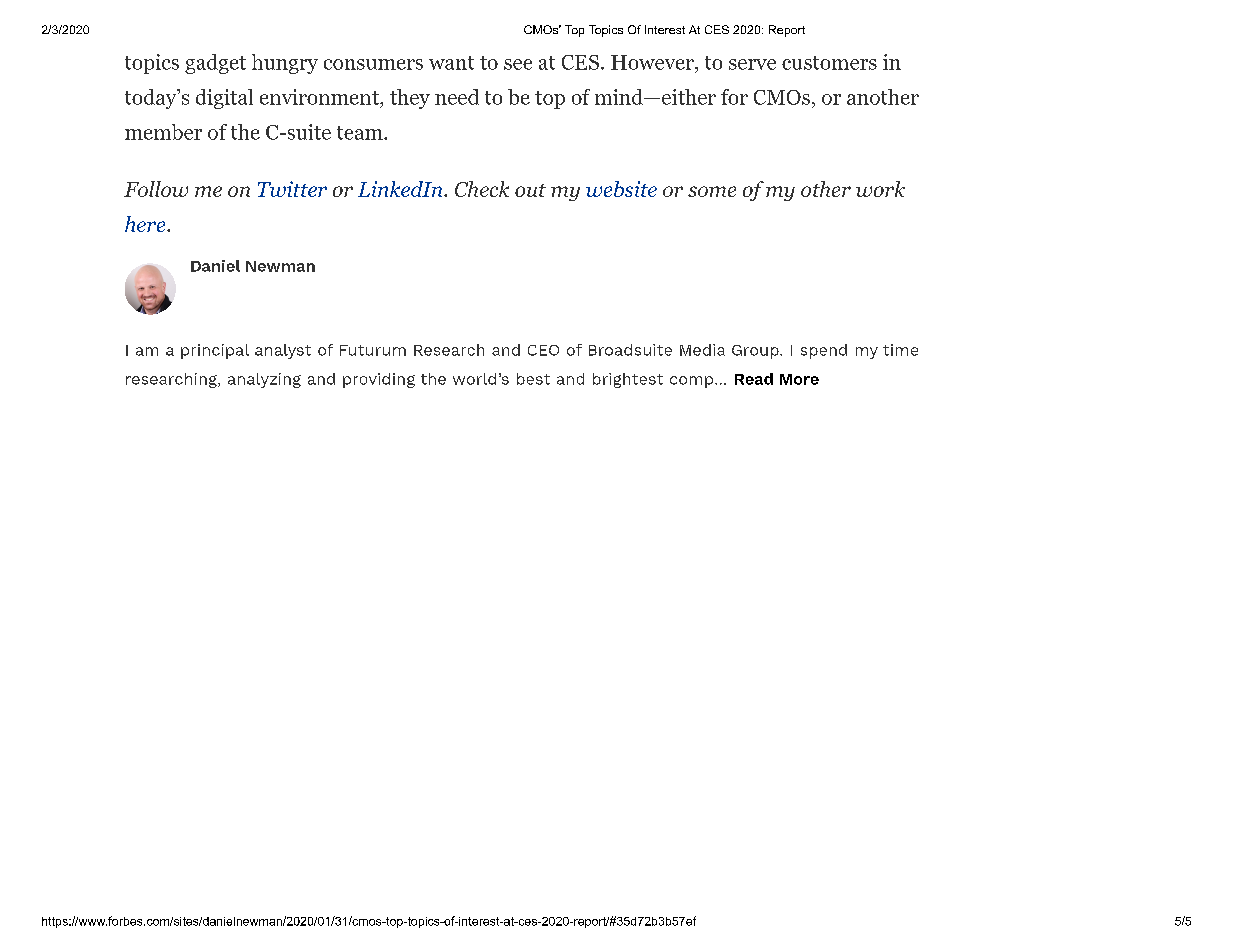 The image size is (1233, 952). I want to click on Check, so click(482, 189).
